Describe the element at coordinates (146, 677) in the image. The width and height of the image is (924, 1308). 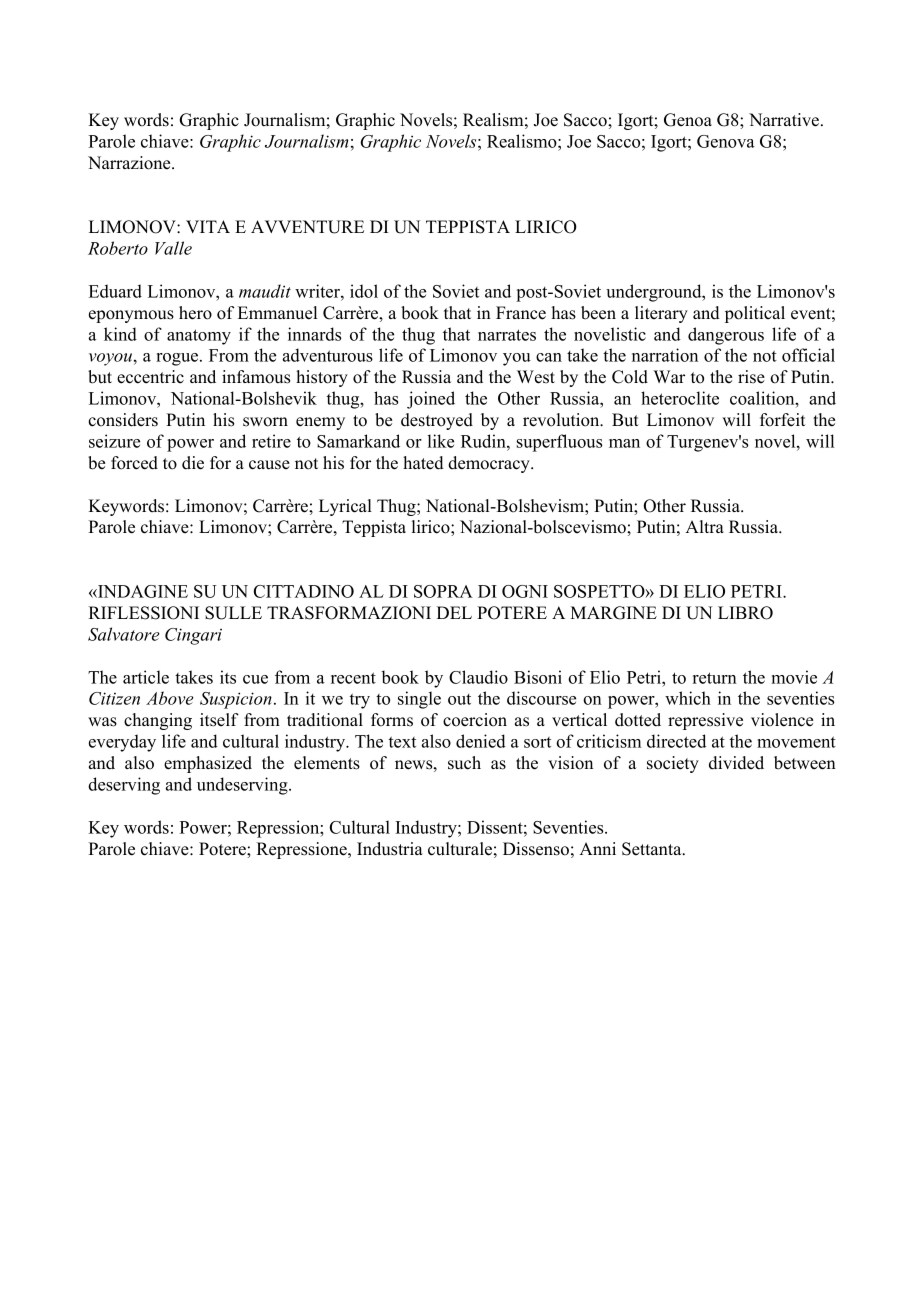
I see `article` at that location.
